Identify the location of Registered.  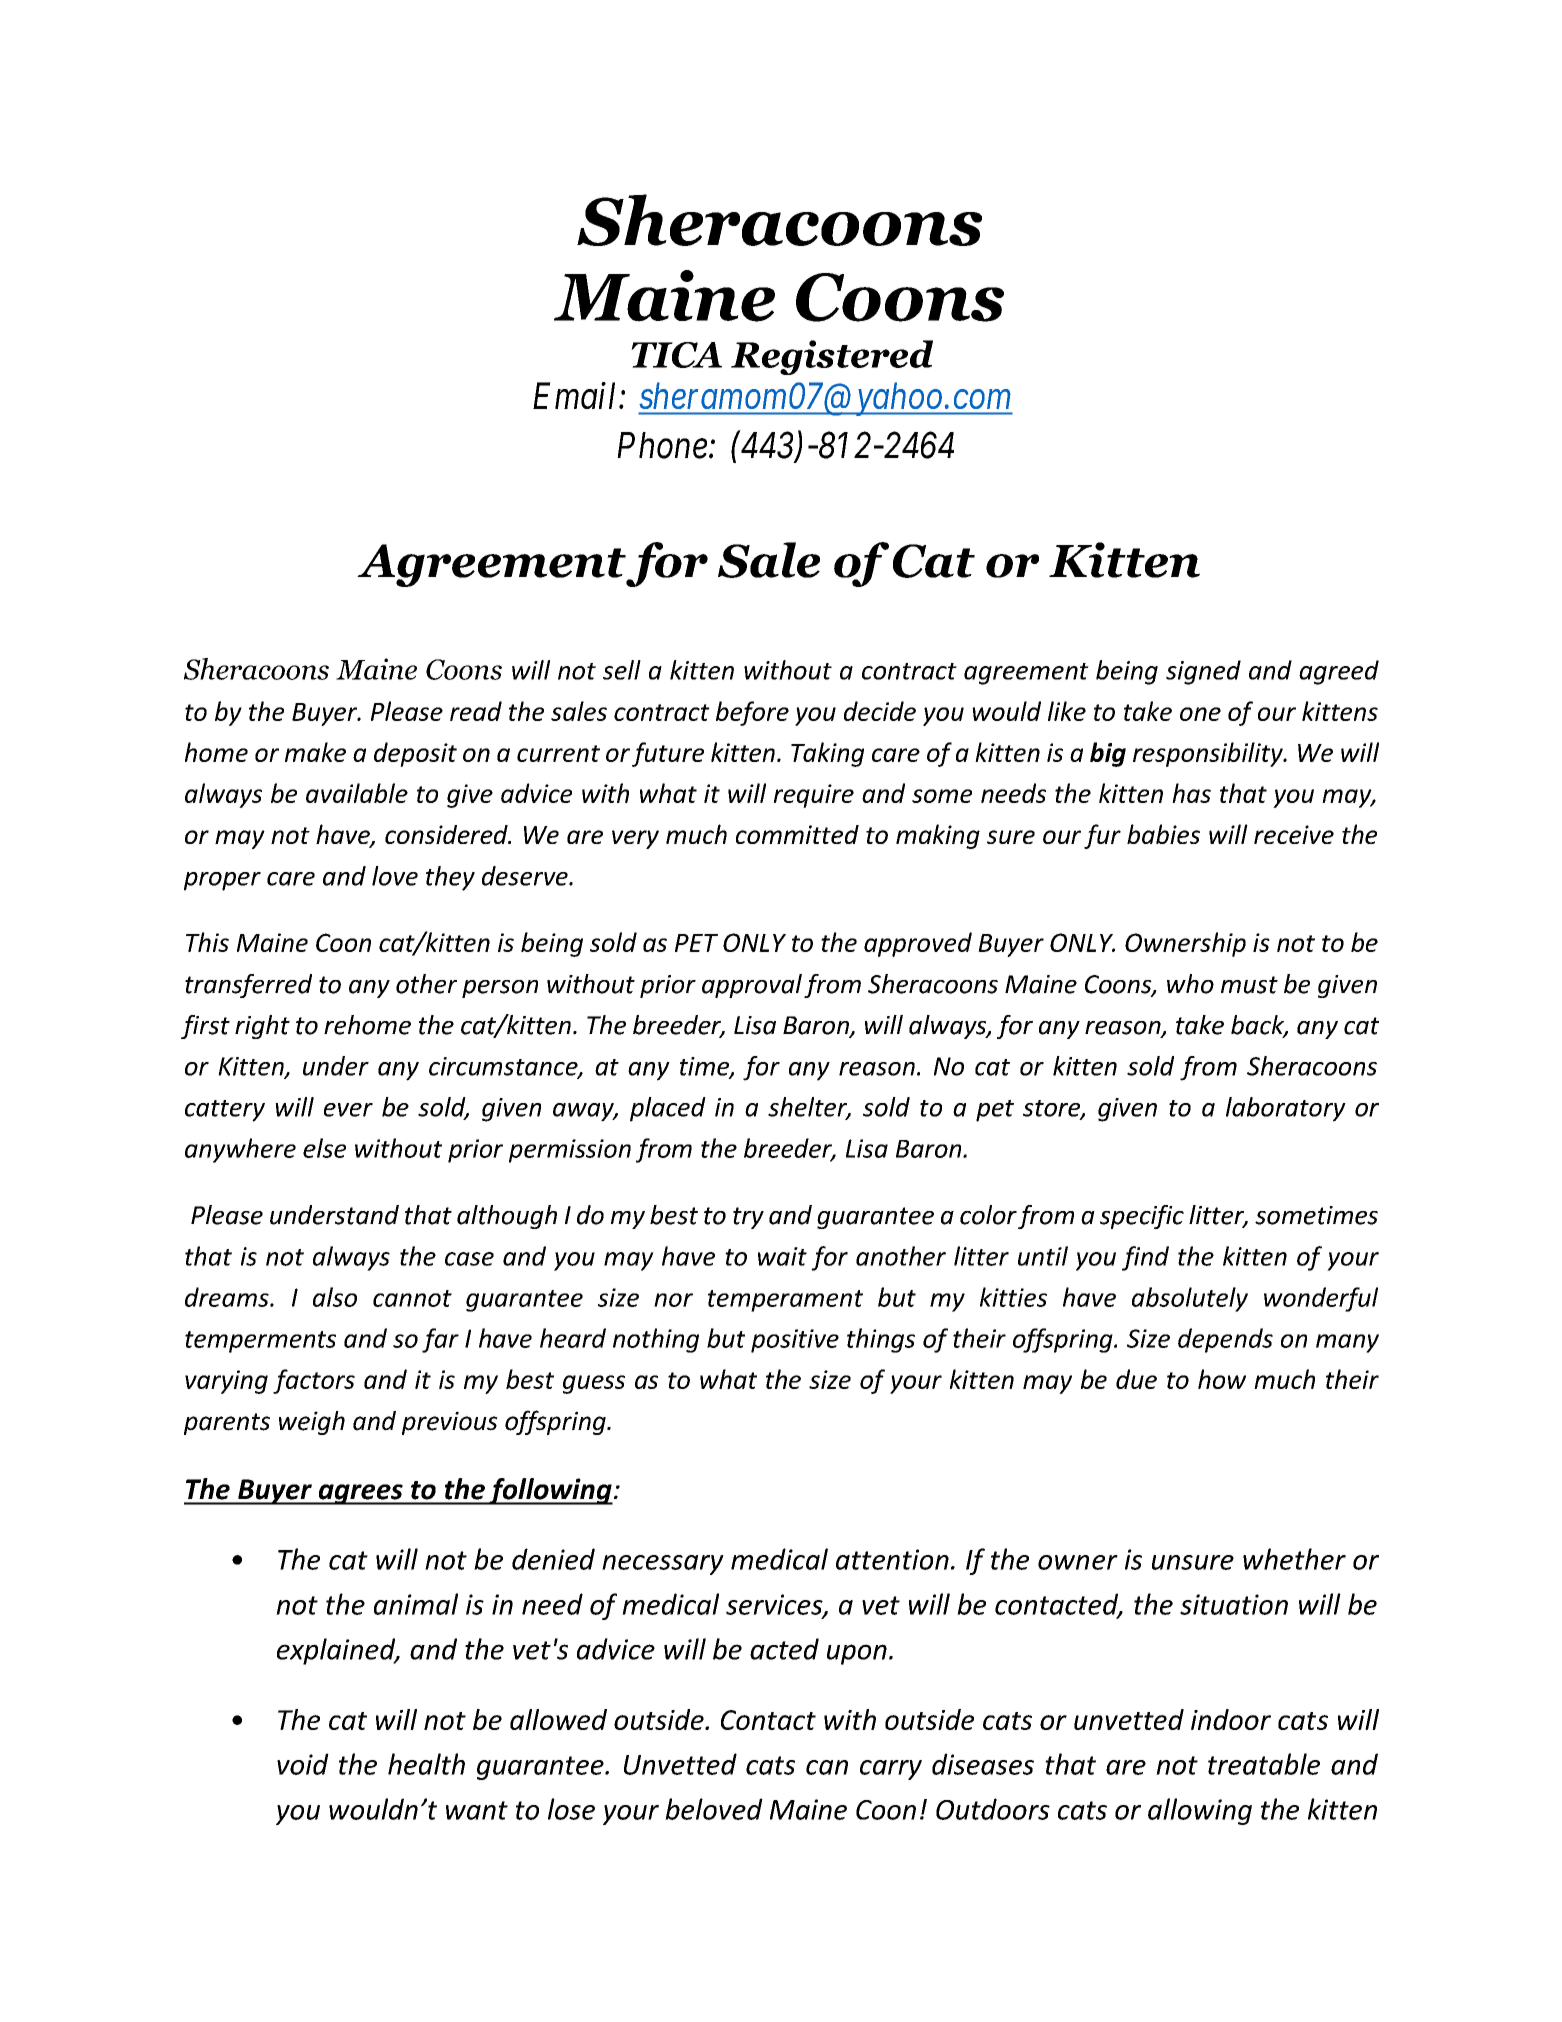
(832, 357).
